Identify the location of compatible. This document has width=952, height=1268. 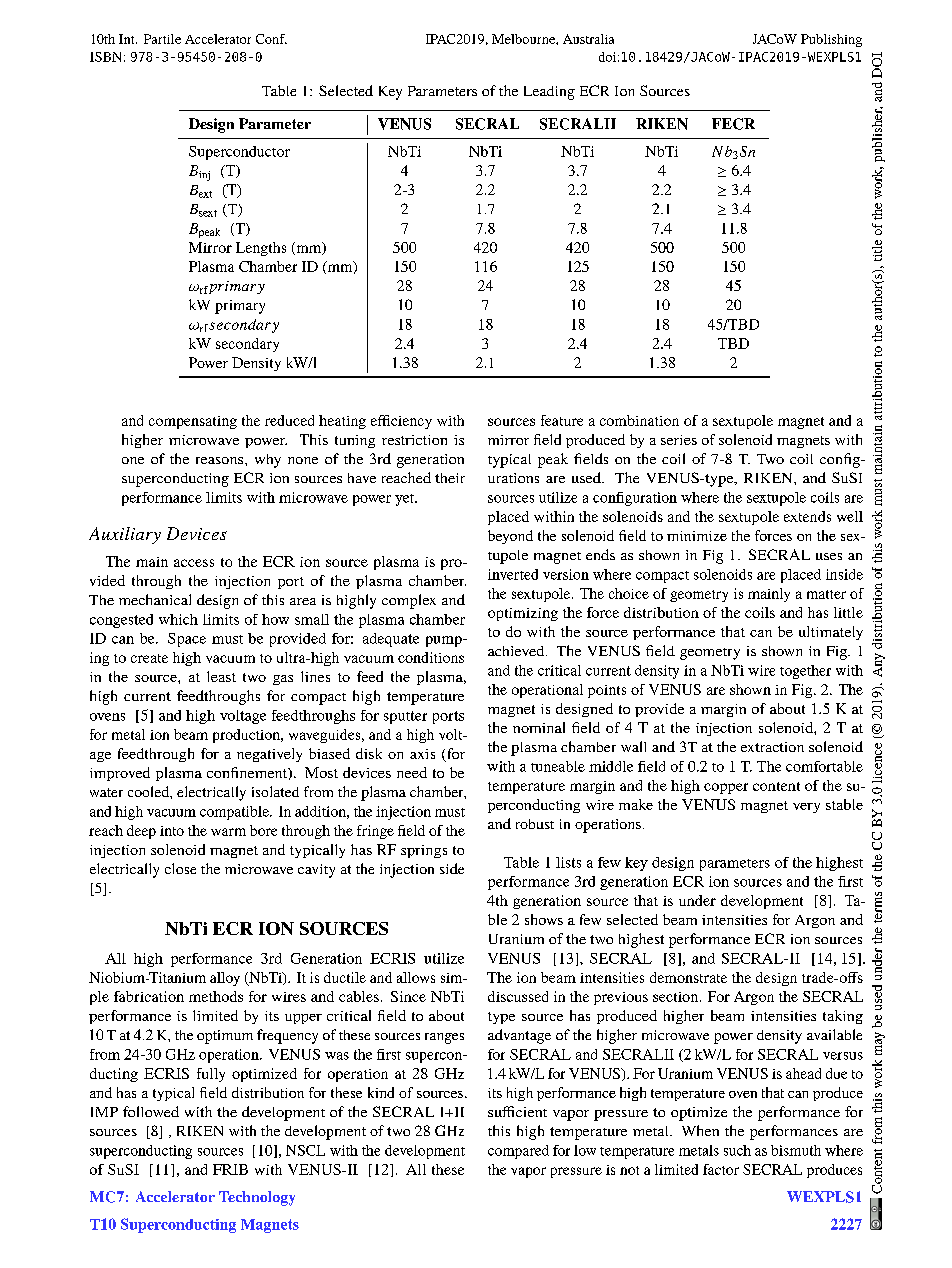
(235, 813).
